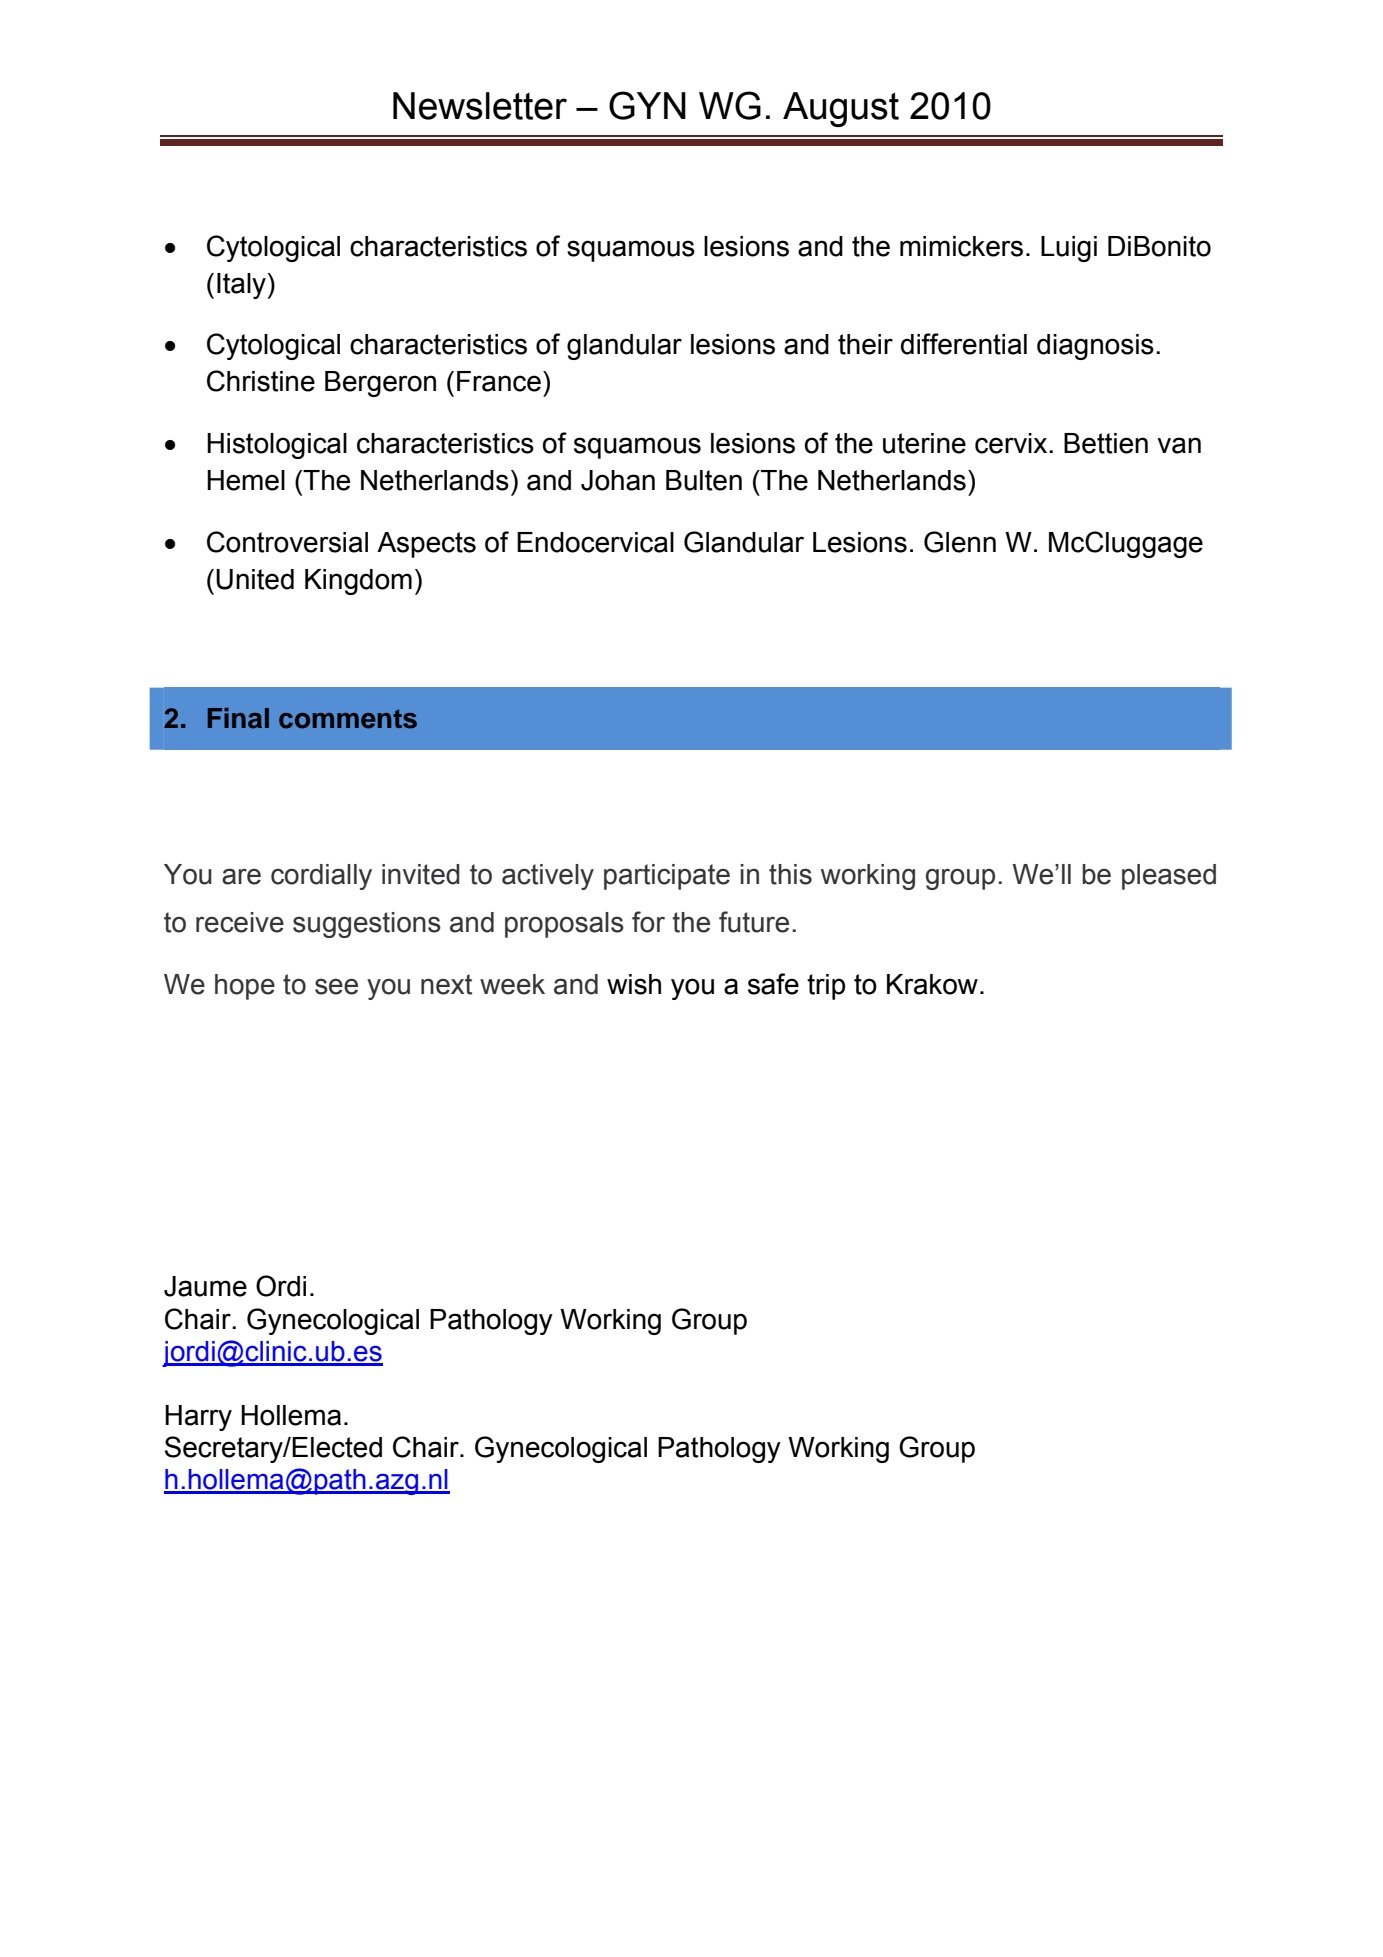 The height and width of the document is (1957, 1383). Describe the element at coordinates (1169, 877) in the document. I see `pleased` at that location.
